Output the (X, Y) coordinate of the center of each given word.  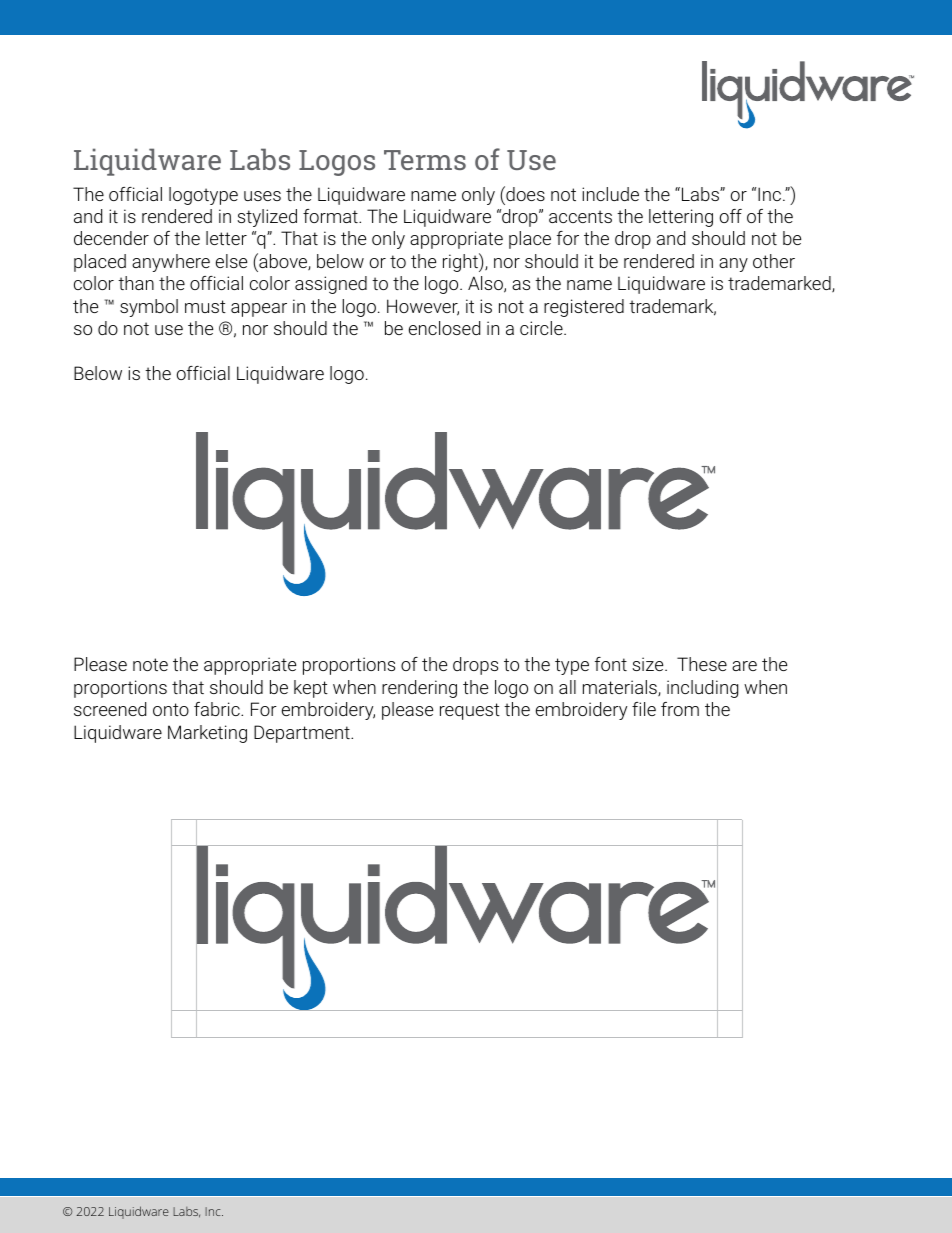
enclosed (444, 328)
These (702, 664)
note (150, 664)
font (611, 664)
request (470, 711)
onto (171, 709)
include (610, 194)
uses (262, 196)
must (205, 306)
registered (584, 308)
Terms (425, 160)
